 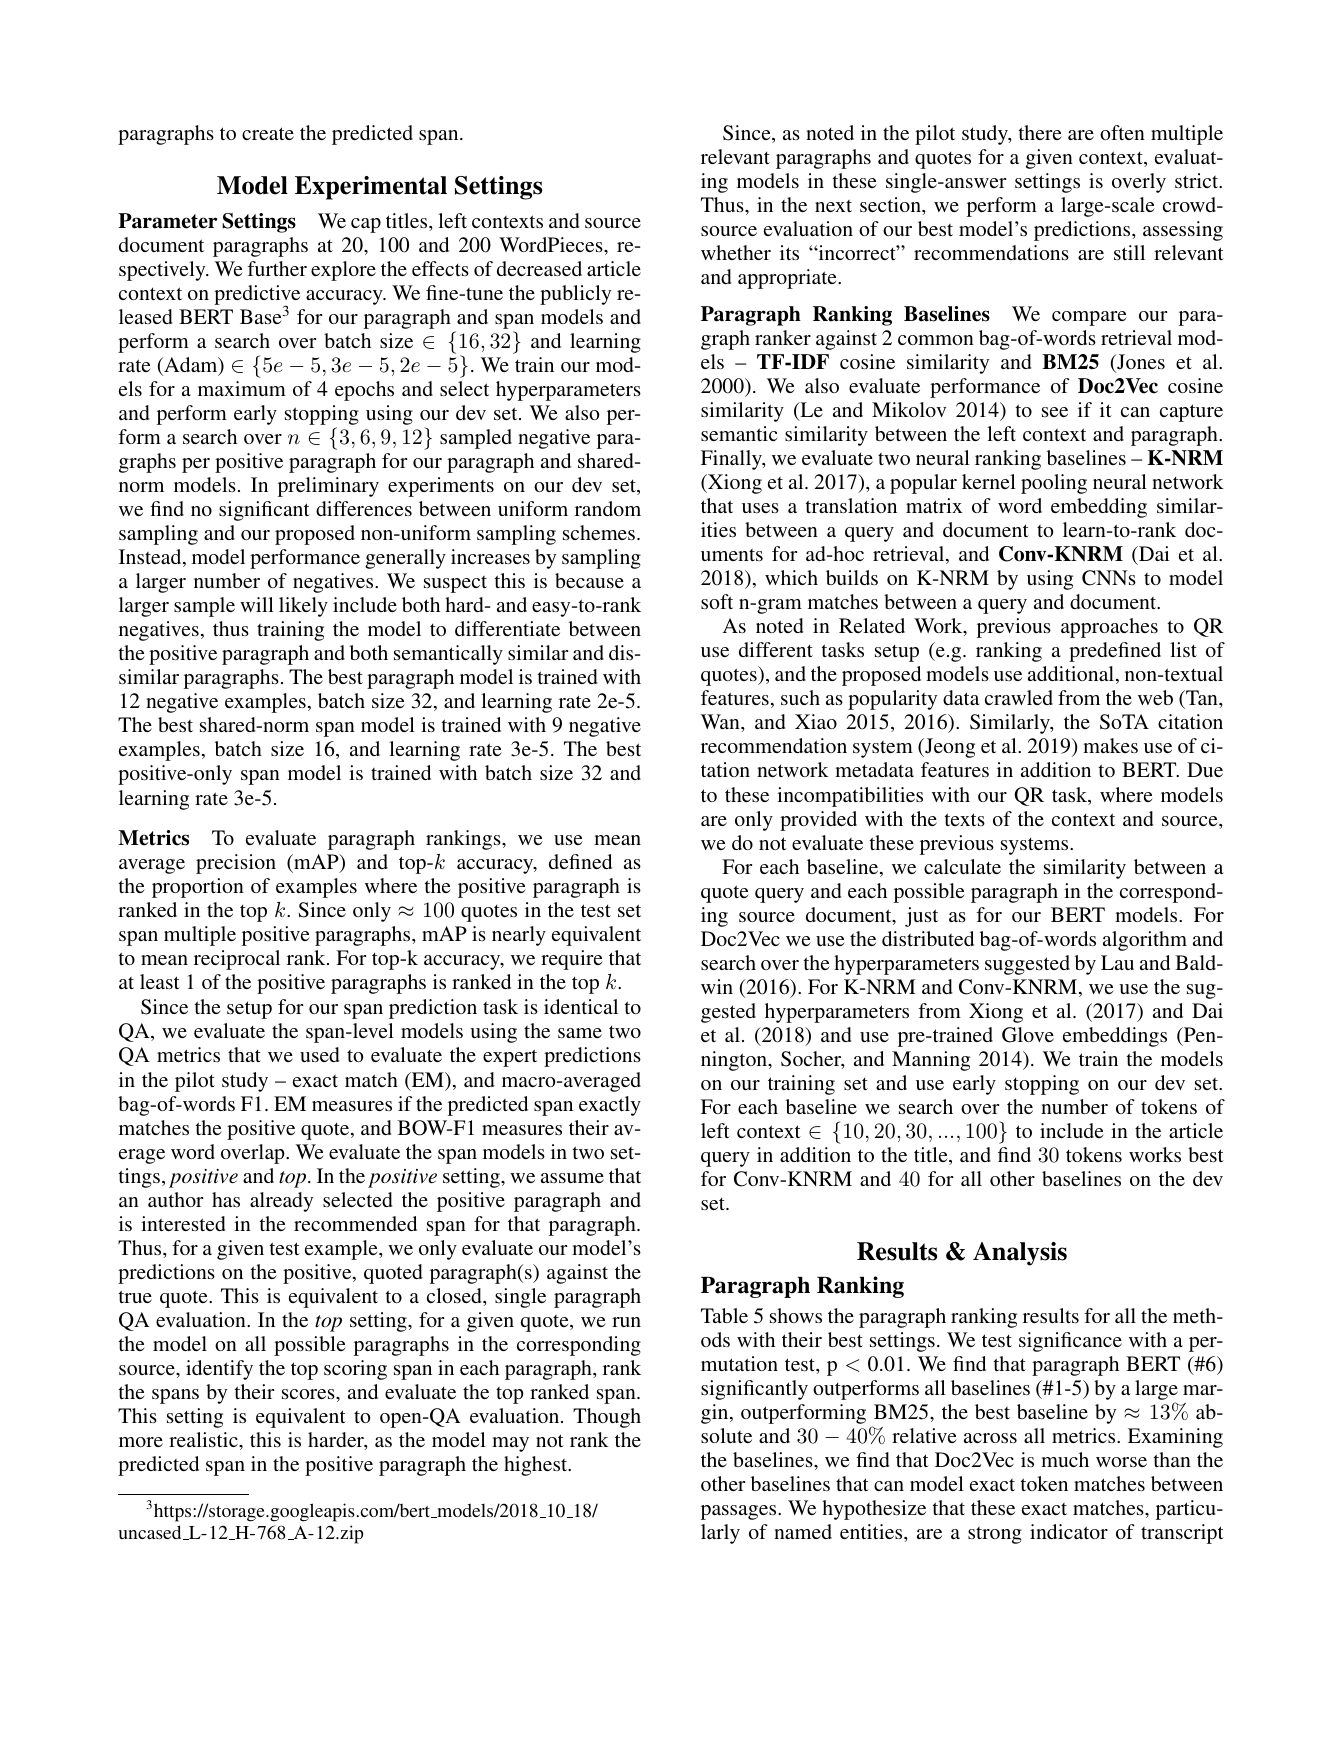 What do you see at coordinates (1040, 132) in the page?
I see `there` at bounding box center [1040, 132].
